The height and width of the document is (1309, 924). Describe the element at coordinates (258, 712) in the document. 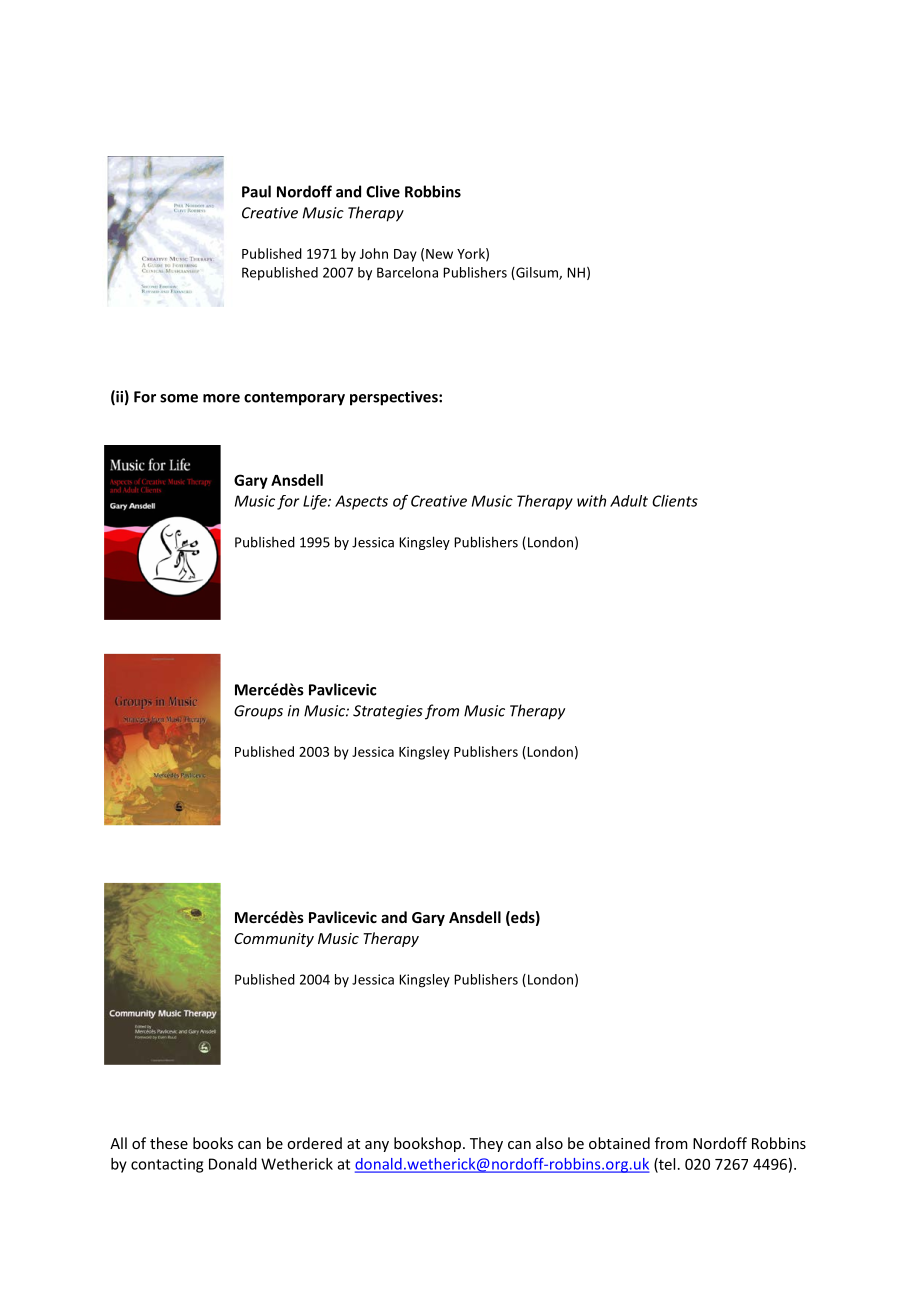

I see `Groups` at that location.
